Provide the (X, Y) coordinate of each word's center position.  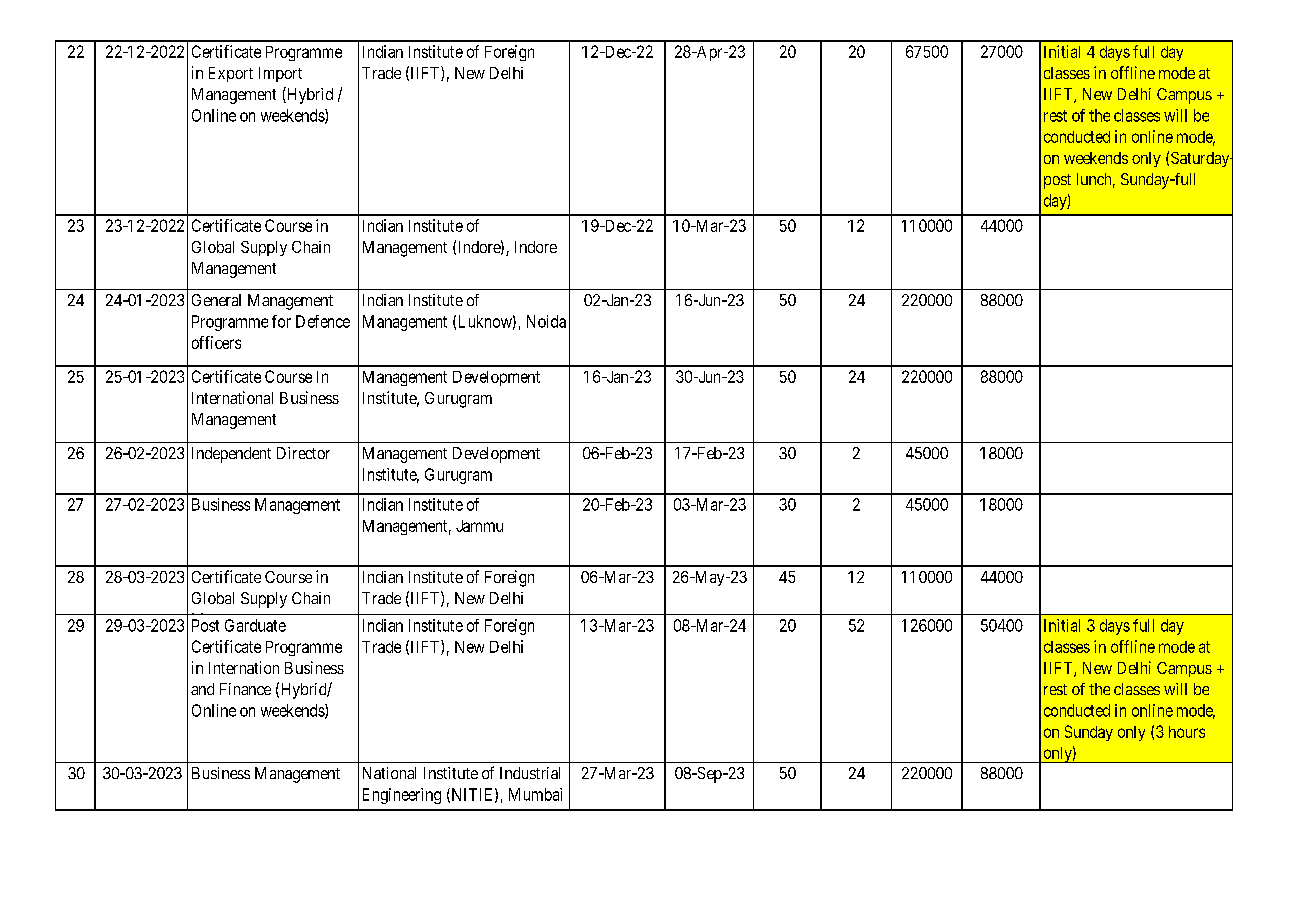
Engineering (402, 796)
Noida (546, 321)
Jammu (479, 526)
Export (231, 74)
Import (280, 74)
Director (303, 453)
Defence (323, 321)
